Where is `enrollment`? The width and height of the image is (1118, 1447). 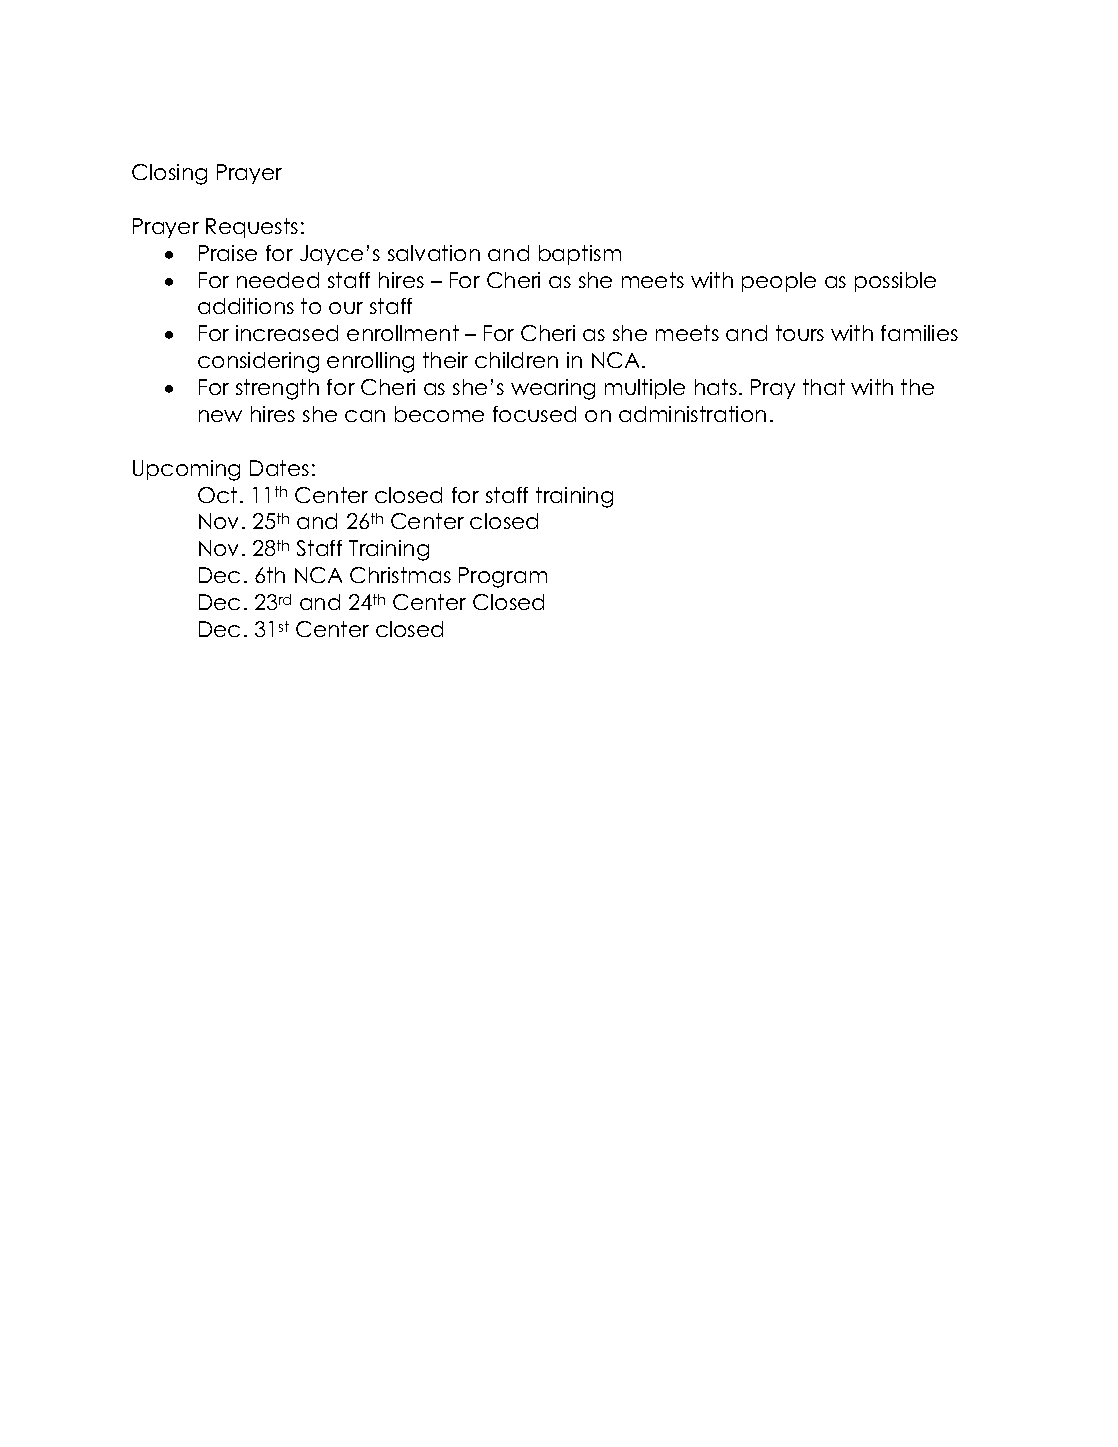
enrollment is located at coordinates (403, 333).
